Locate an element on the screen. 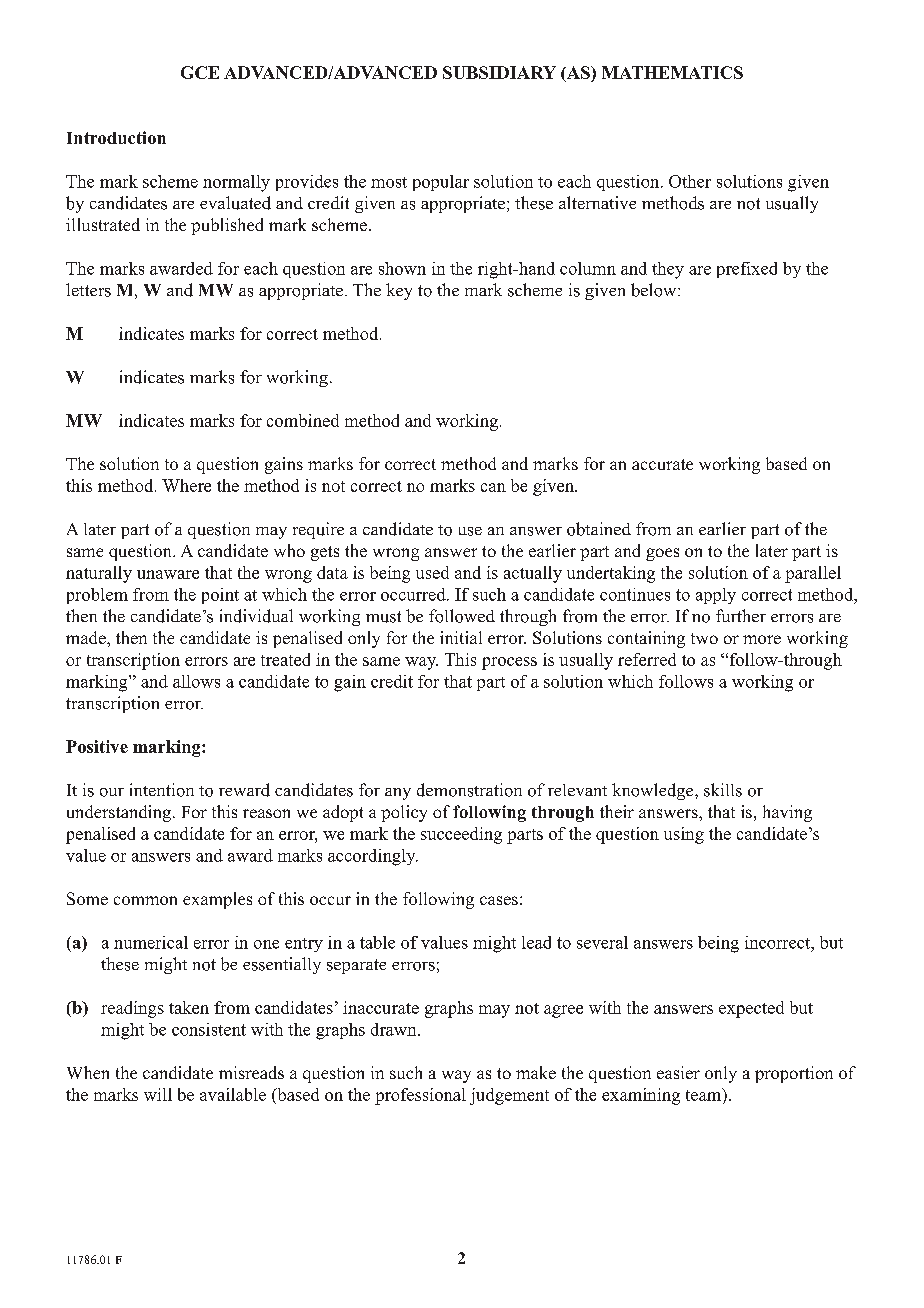 Image resolution: width=924 pixels, height=1308 pixels. SUBSIDIARY is located at coordinates (499, 72).
